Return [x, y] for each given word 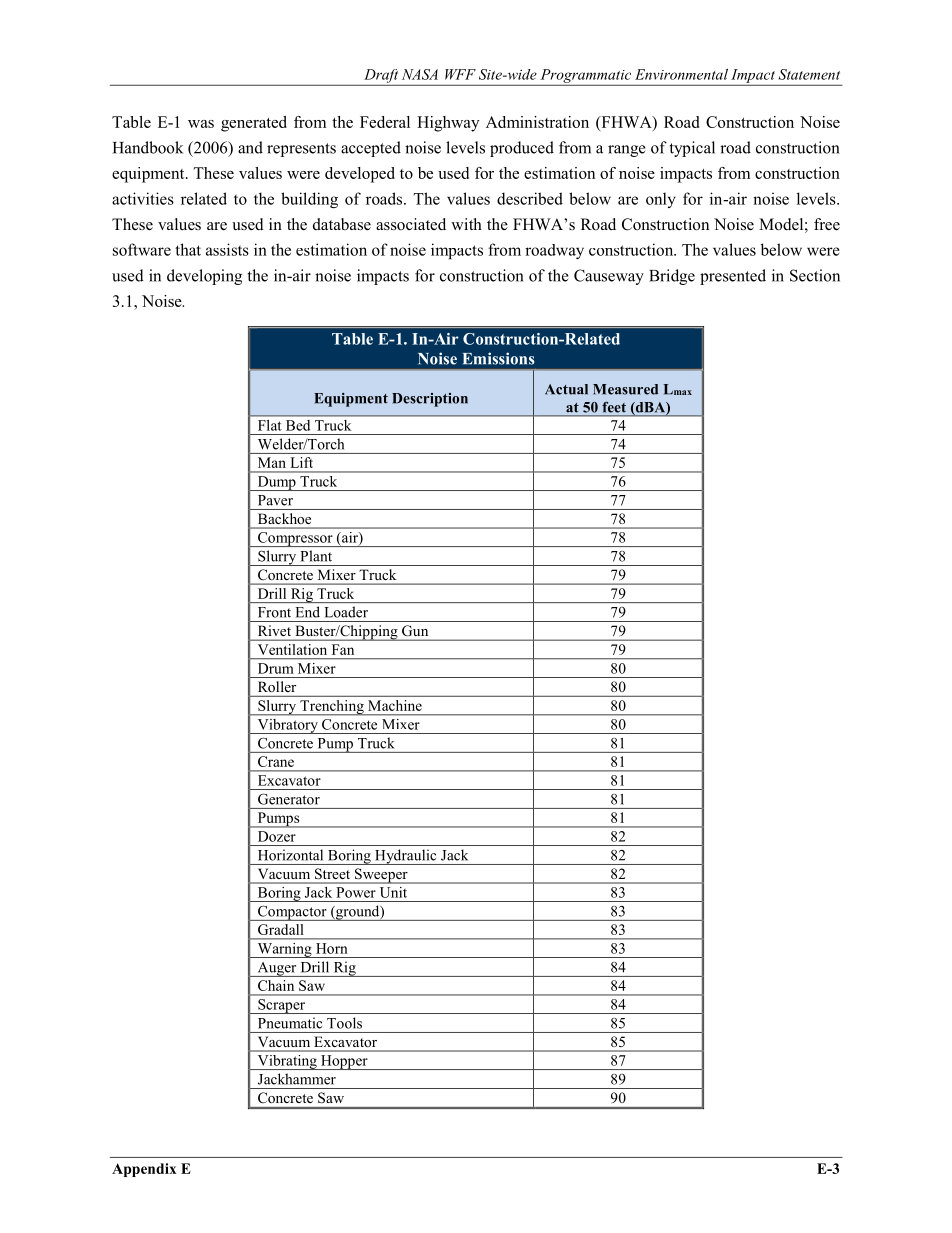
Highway [448, 124]
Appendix [144, 1170]
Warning [284, 950]
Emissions [499, 358]
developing [204, 277]
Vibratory [287, 726]
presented [733, 277]
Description [430, 400]
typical [692, 149]
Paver [275, 500]
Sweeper [381, 876]
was [201, 124]
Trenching [332, 708]
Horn [332, 948]
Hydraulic [406, 857]
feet [614, 407]
